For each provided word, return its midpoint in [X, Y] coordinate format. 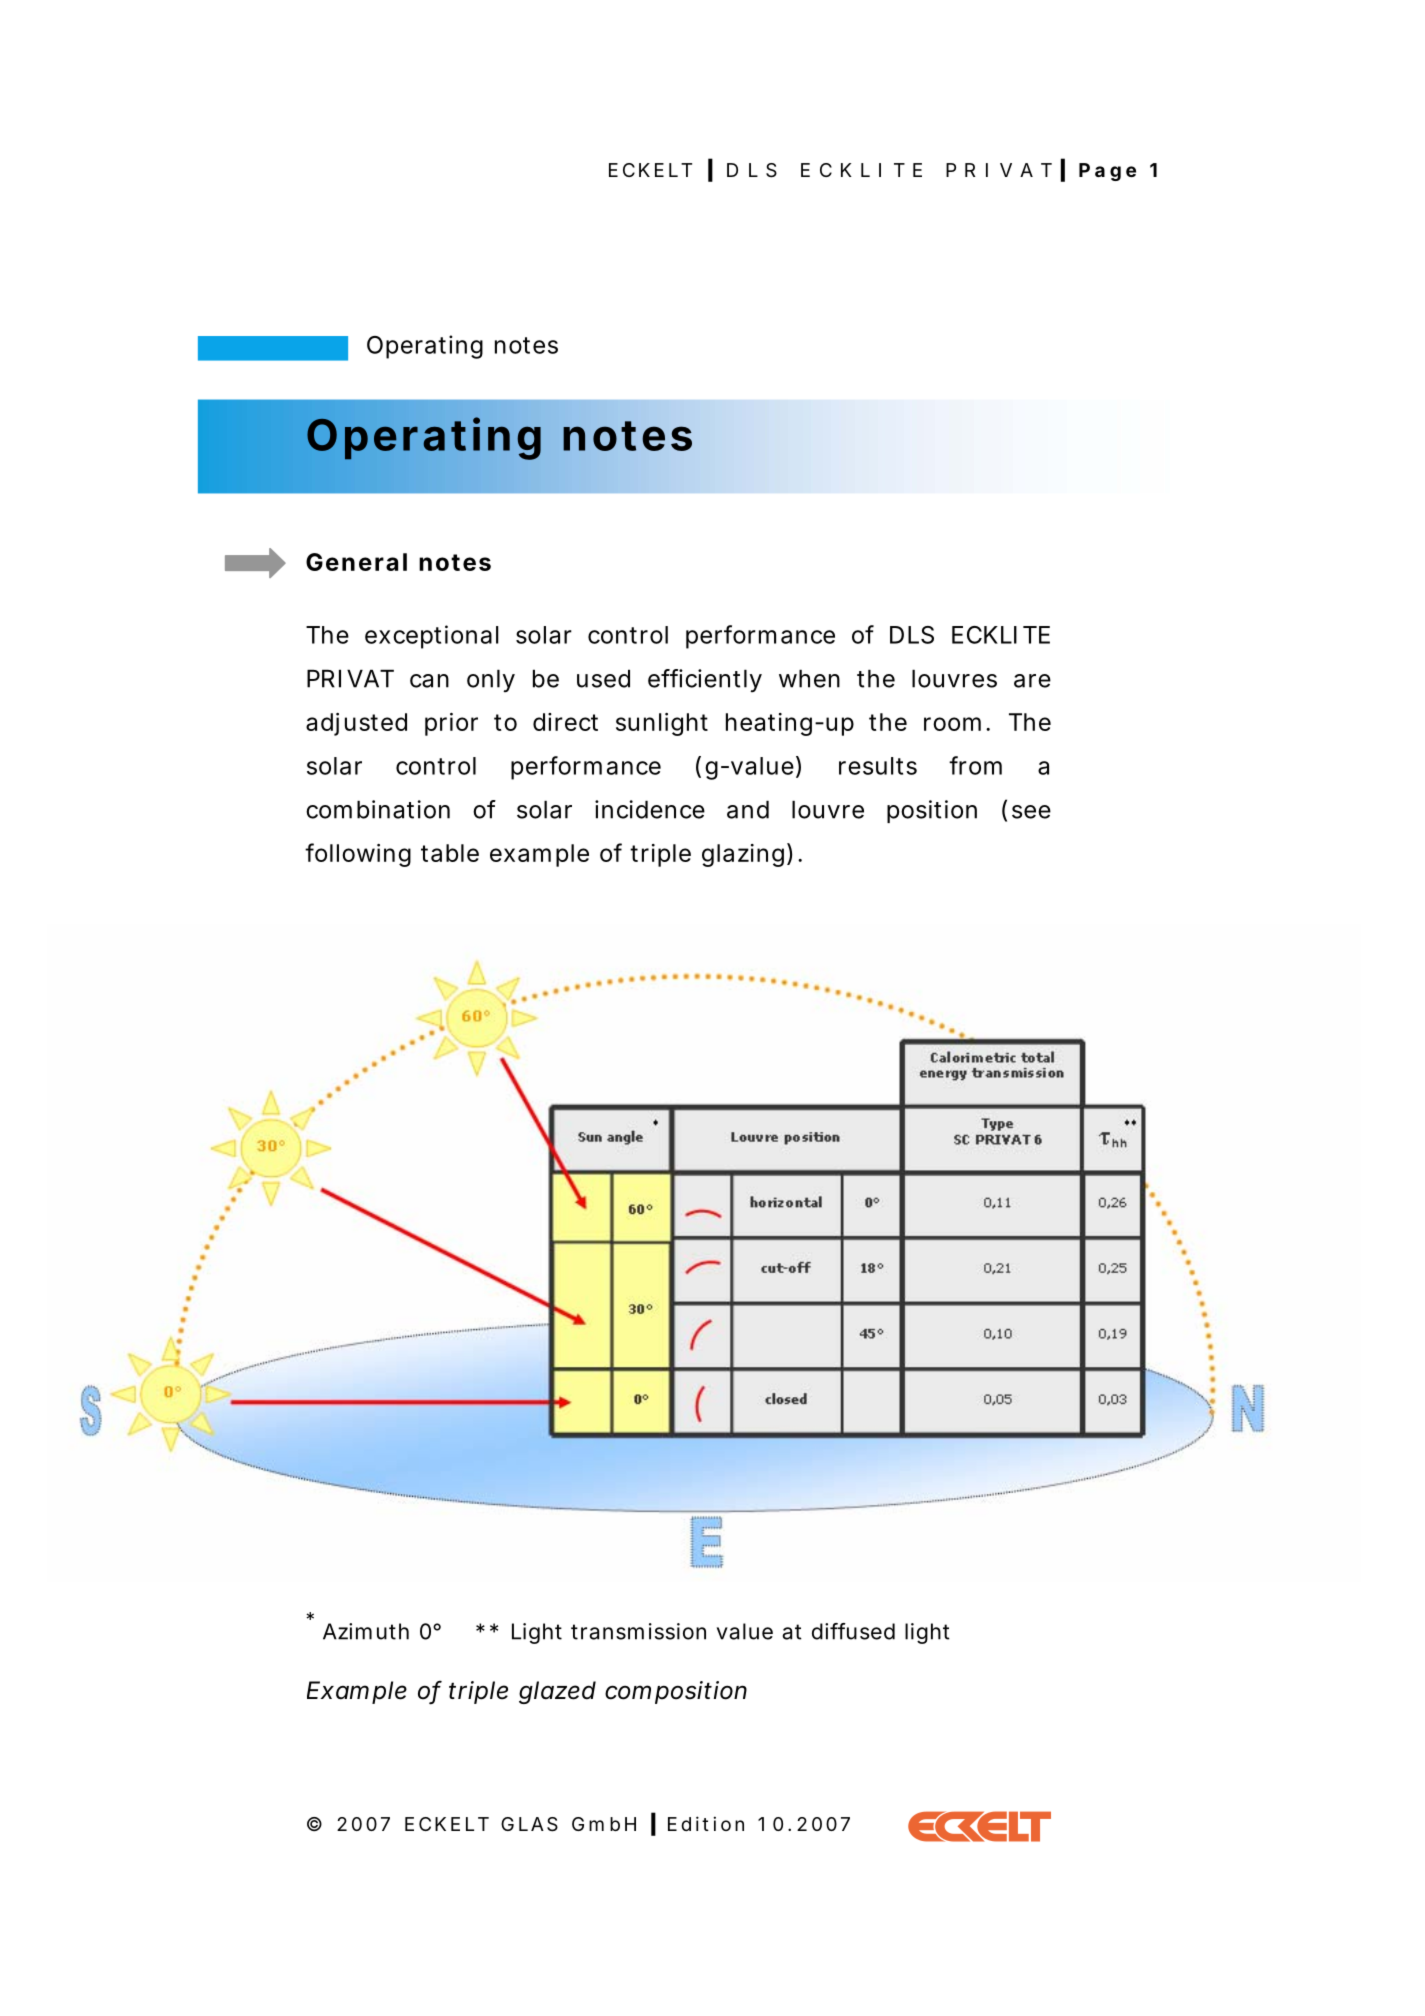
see [1031, 812]
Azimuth [366, 1631]
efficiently [705, 680]
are [1032, 681]
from [975, 765]
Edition [706, 1823]
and [748, 809]
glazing [743, 855]
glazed [557, 1692]
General [356, 562]
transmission [638, 1631]
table [450, 853]
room [952, 724]
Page [1107, 172]
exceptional [432, 637]
